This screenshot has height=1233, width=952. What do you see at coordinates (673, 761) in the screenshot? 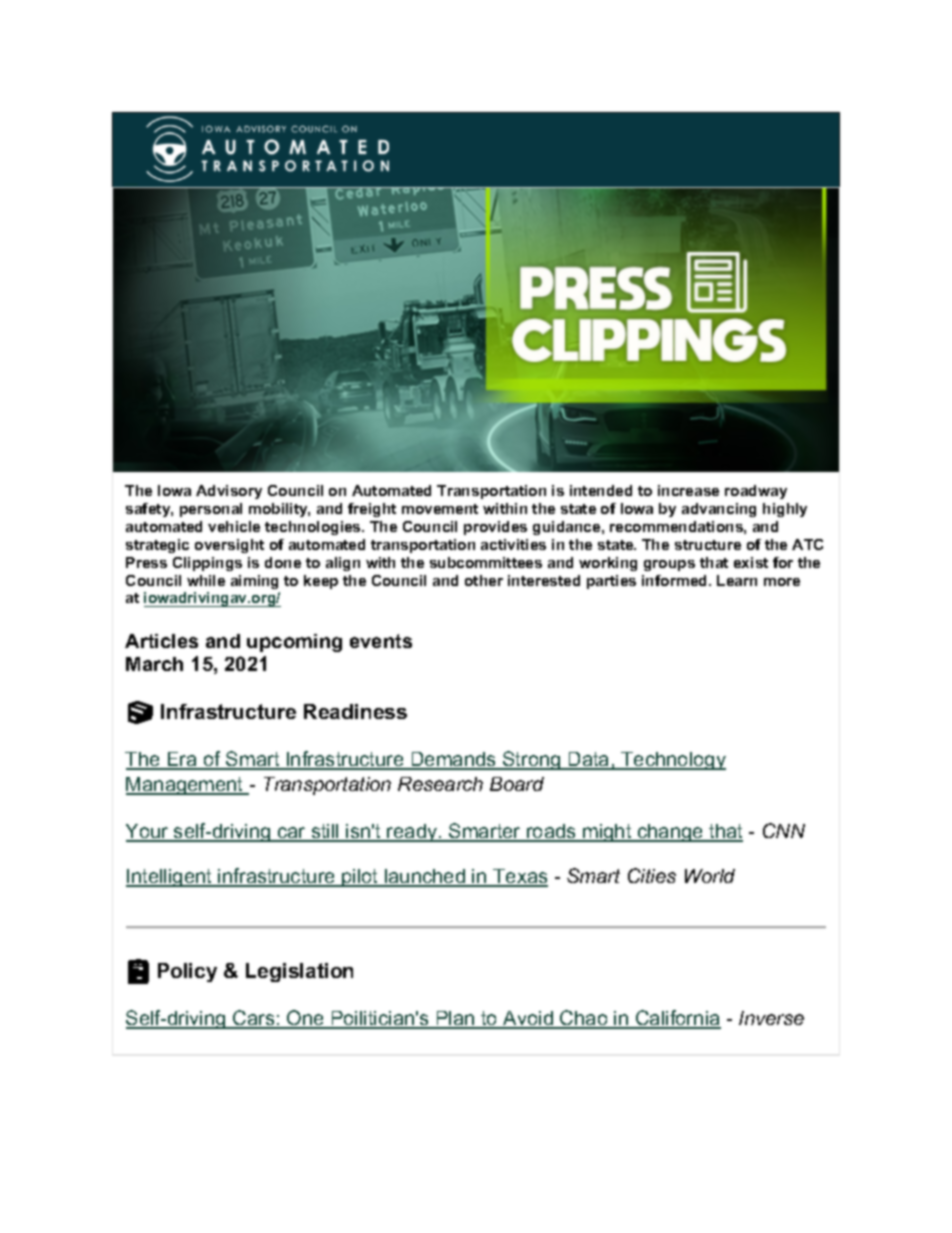
I see `Technology` at bounding box center [673, 761].
